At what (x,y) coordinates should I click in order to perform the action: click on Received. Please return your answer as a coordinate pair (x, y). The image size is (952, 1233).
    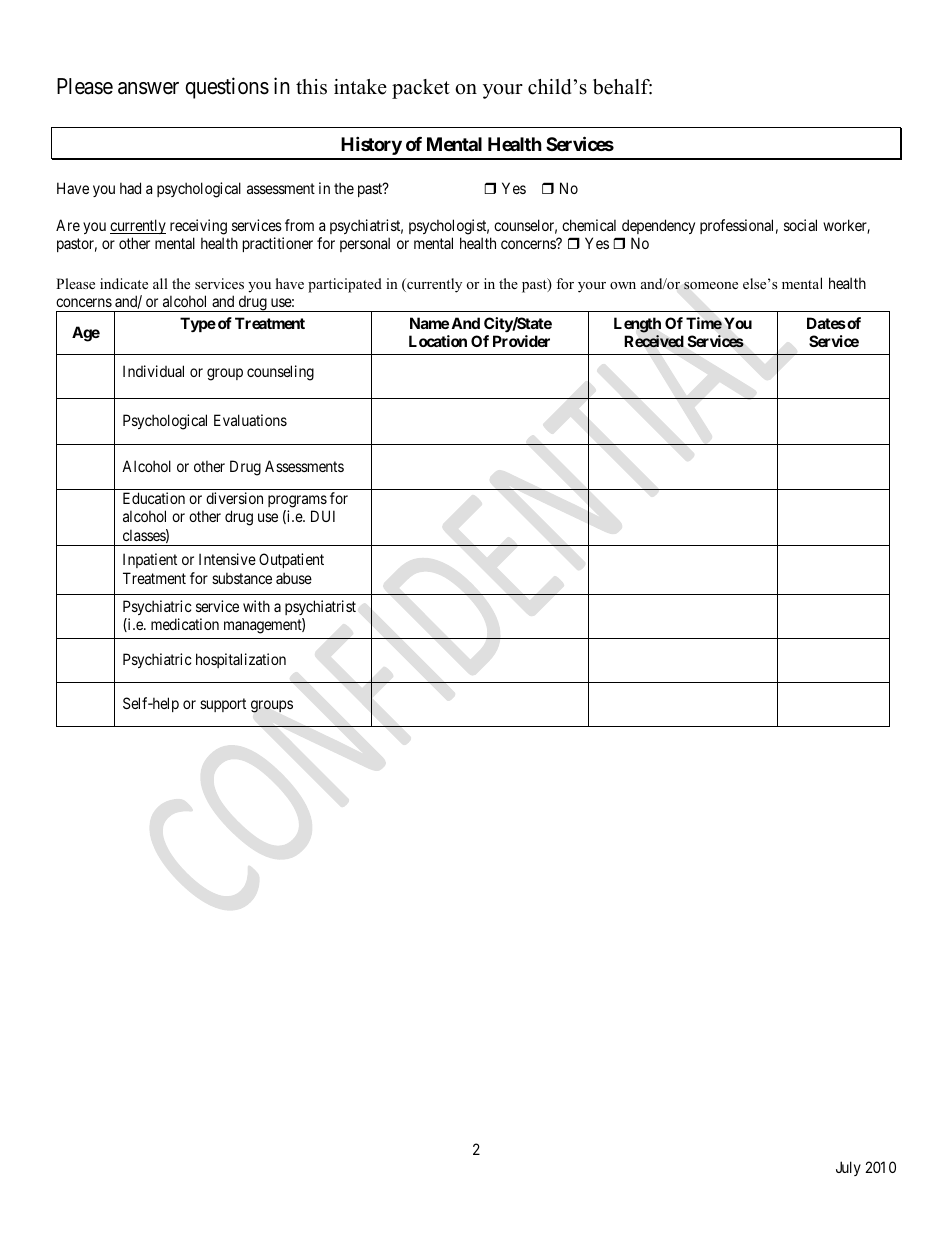
    Looking at the image, I should click on (654, 341).
